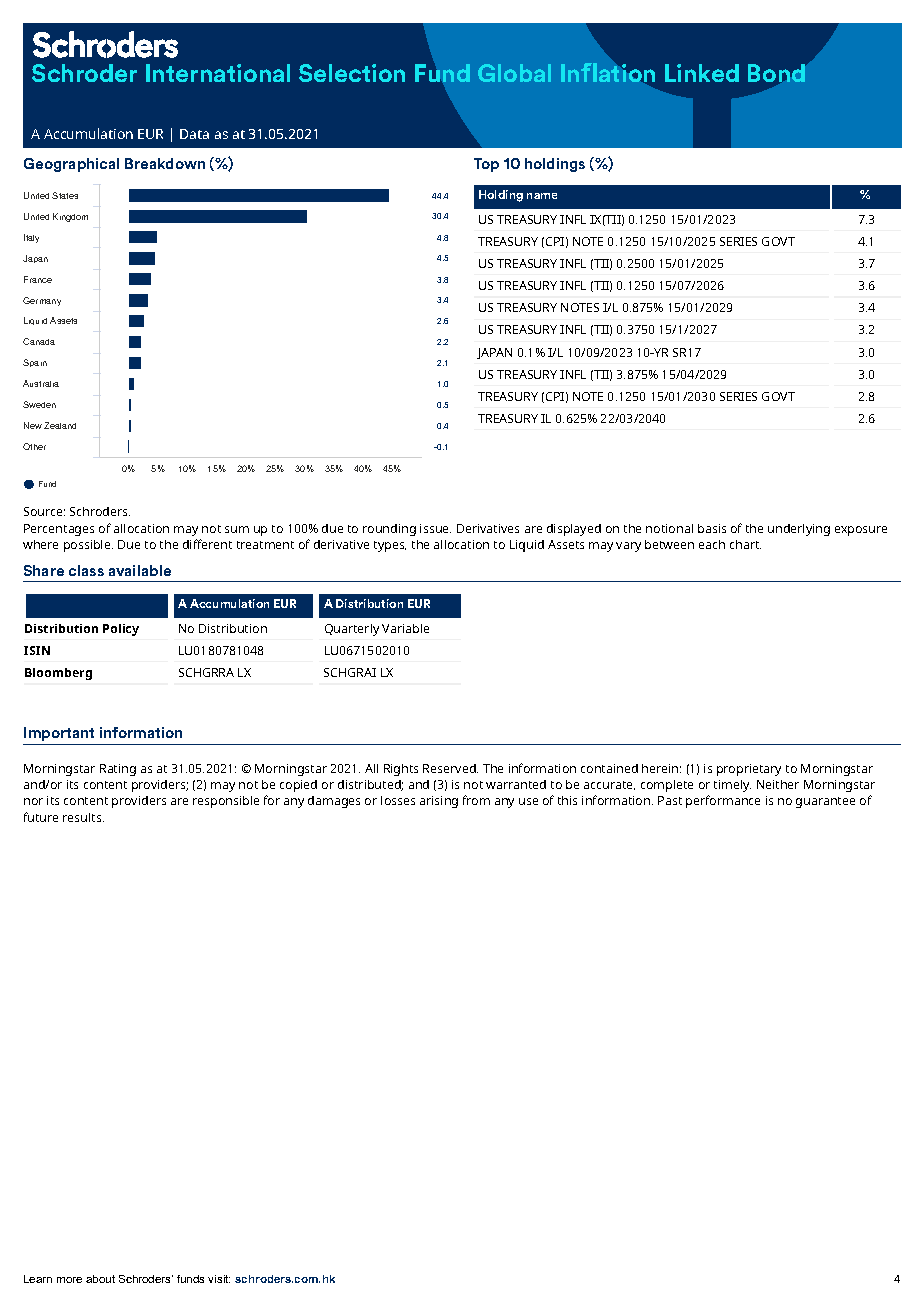 The image size is (924, 1308). What do you see at coordinates (88, 546) in the page?
I see `possible` at bounding box center [88, 546].
